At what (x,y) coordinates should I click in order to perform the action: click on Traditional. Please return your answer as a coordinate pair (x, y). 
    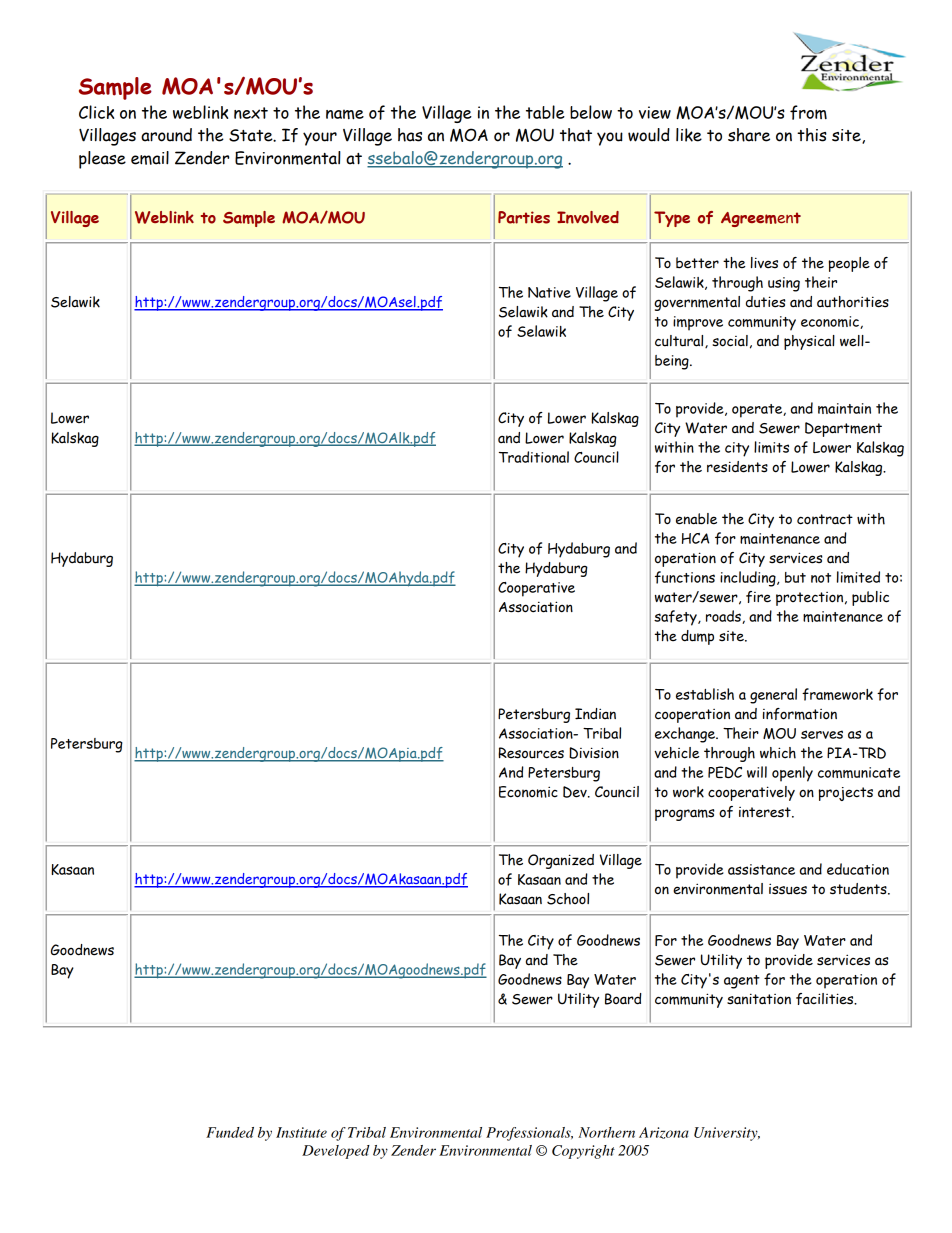
    Looking at the image, I should click on (534, 457).
